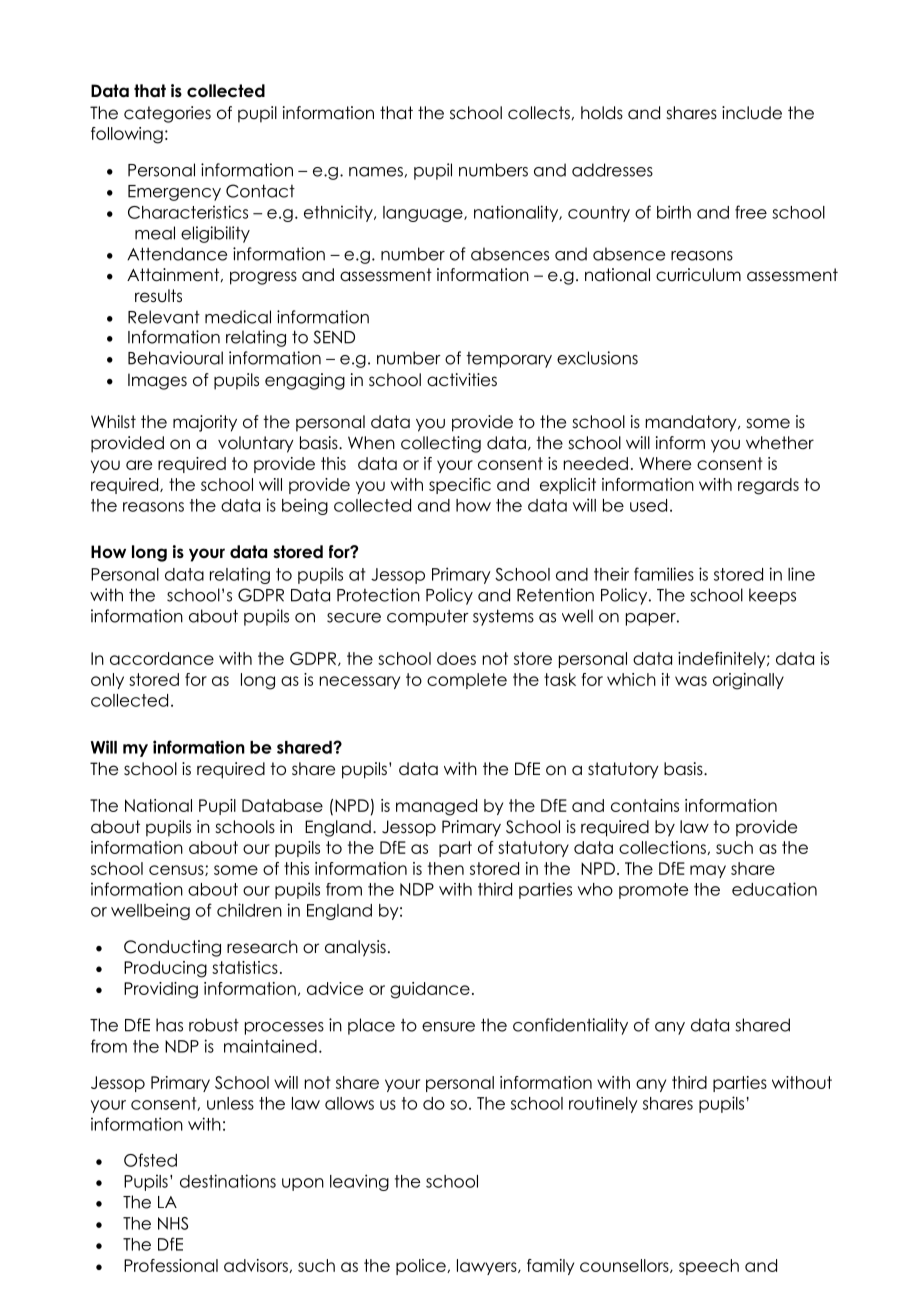 The width and height of the page is (924, 1308). Describe the element at coordinates (169, 1025) in the page. I see `has` at that location.
